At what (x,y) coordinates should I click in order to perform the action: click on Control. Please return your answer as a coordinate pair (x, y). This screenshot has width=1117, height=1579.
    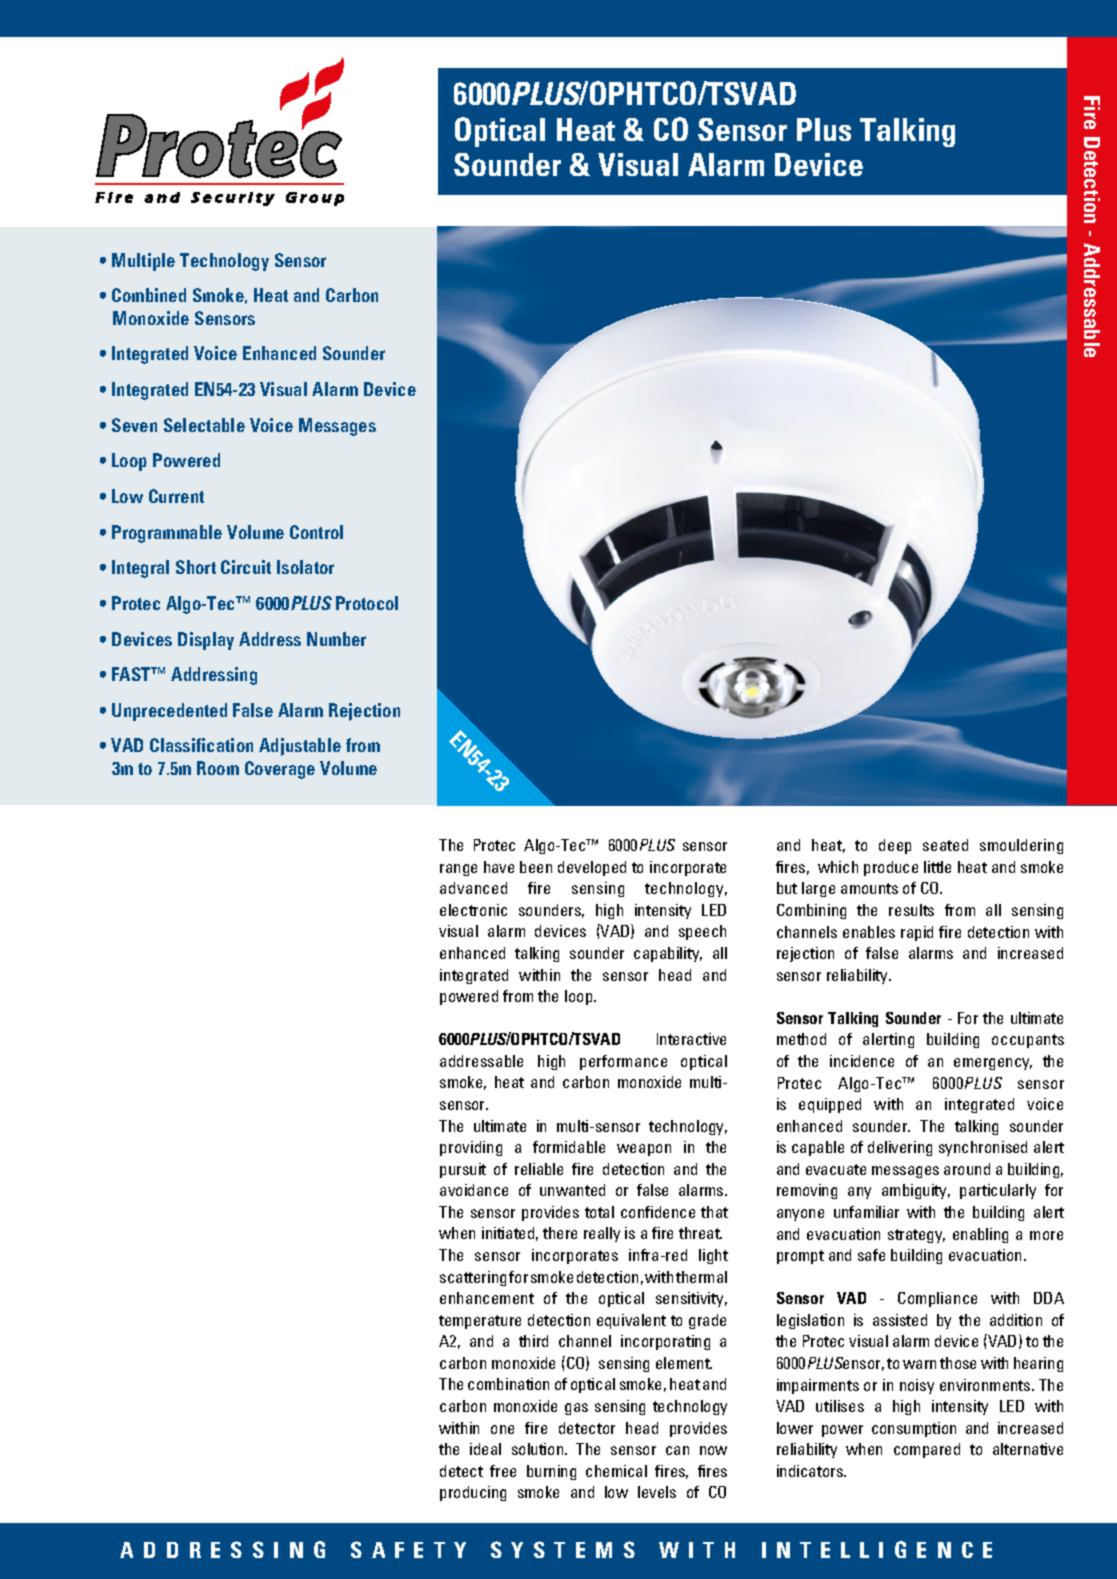
    Looking at the image, I should click on (316, 532).
